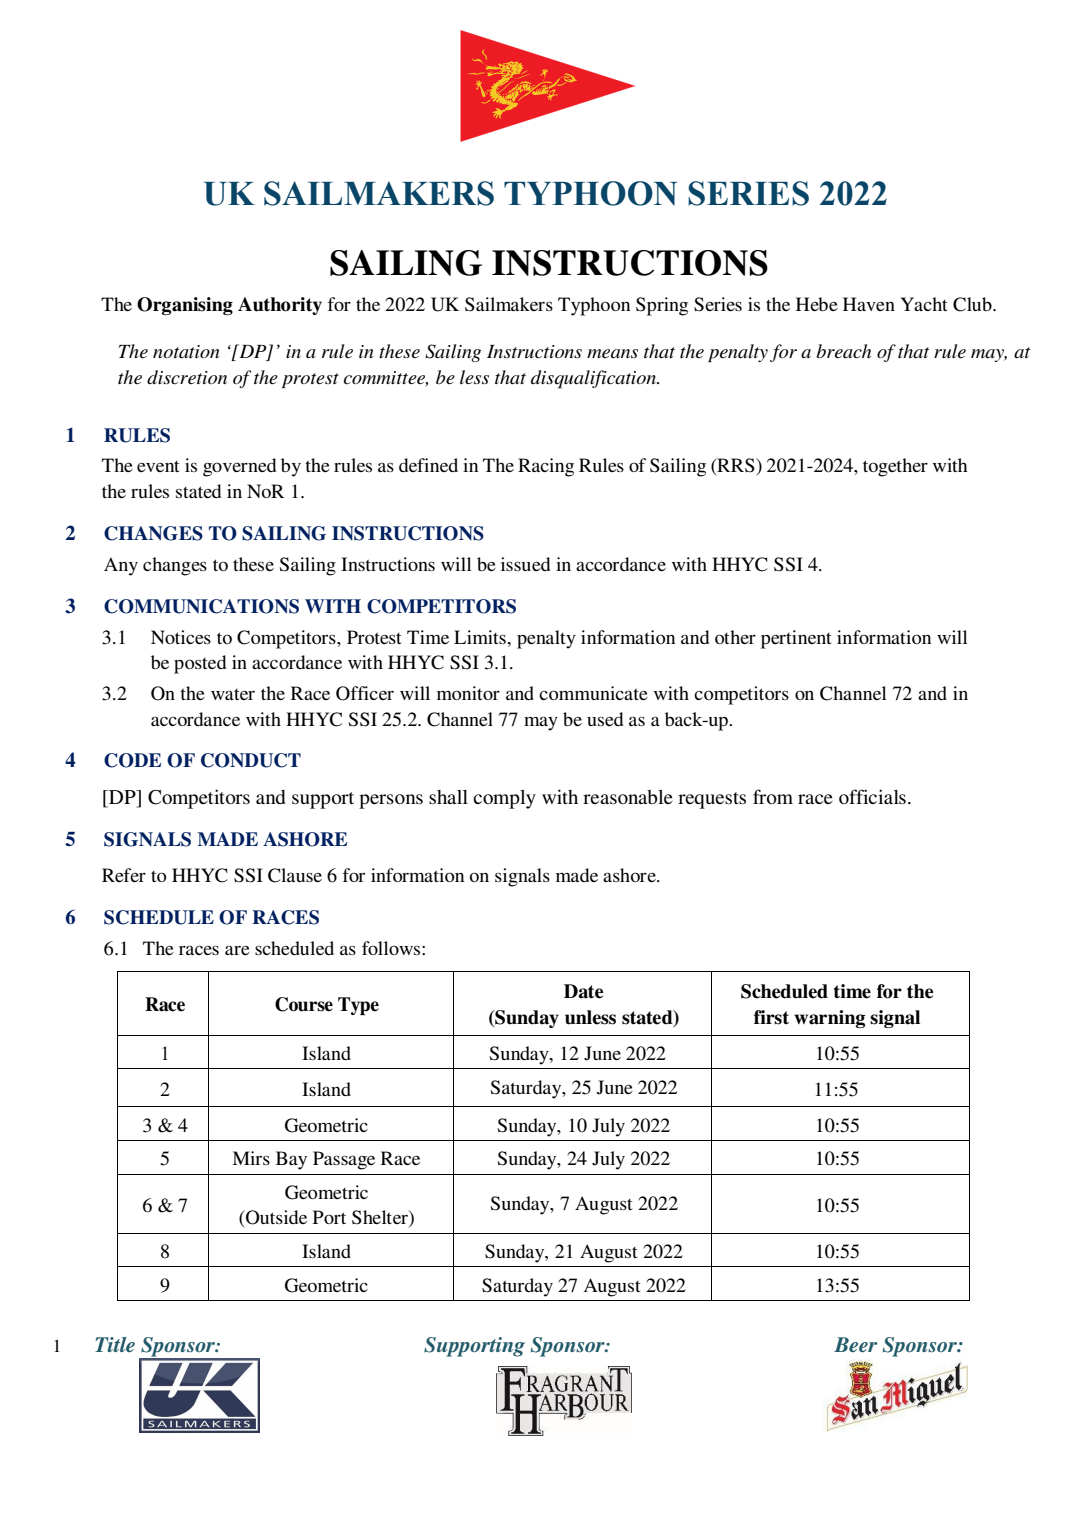  Describe the element at coordinates (583, 991) in the screenshot. I see `Date` at that location.
